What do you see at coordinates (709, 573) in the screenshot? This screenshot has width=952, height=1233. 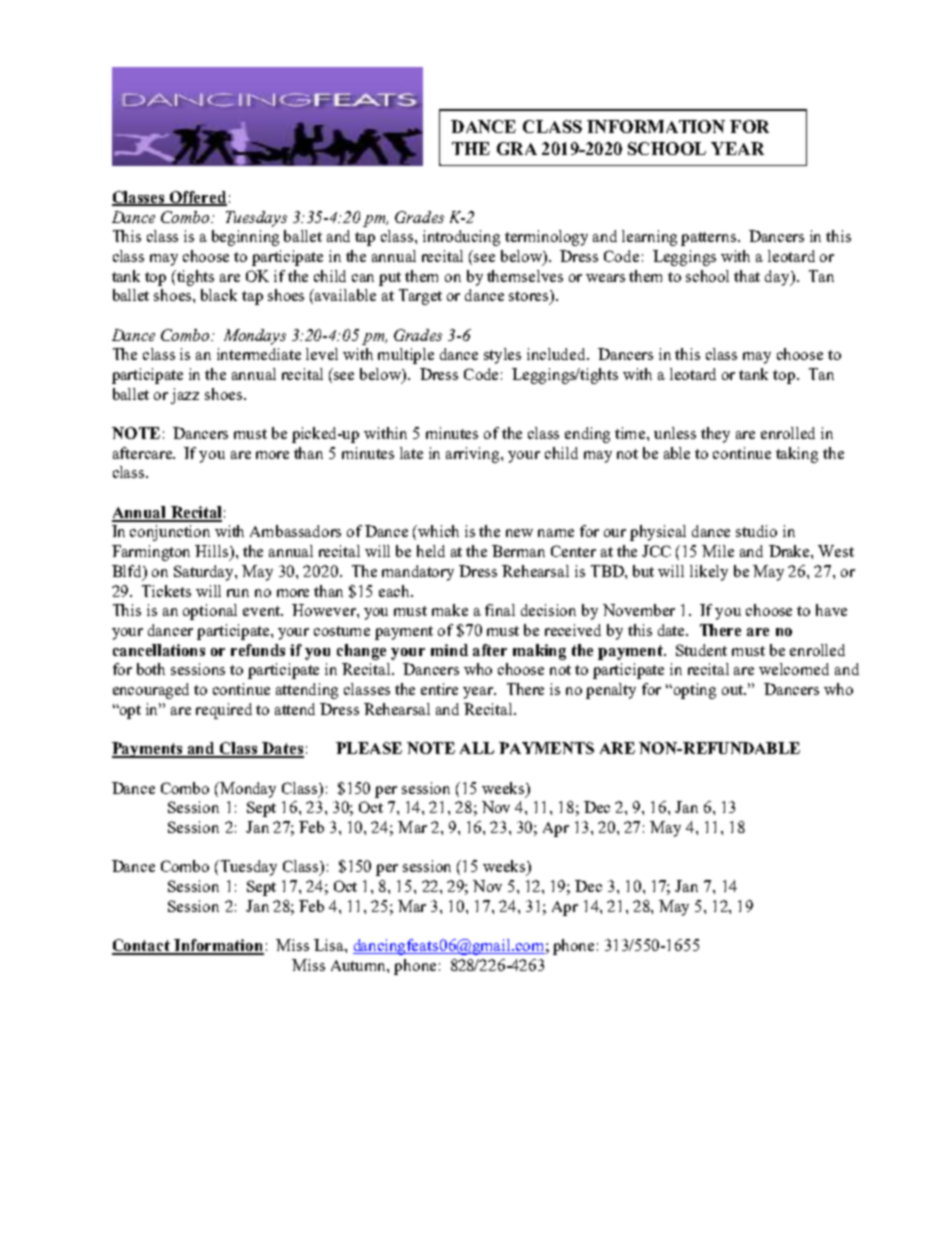 I see `likely` at bounding box center [709, 573].
